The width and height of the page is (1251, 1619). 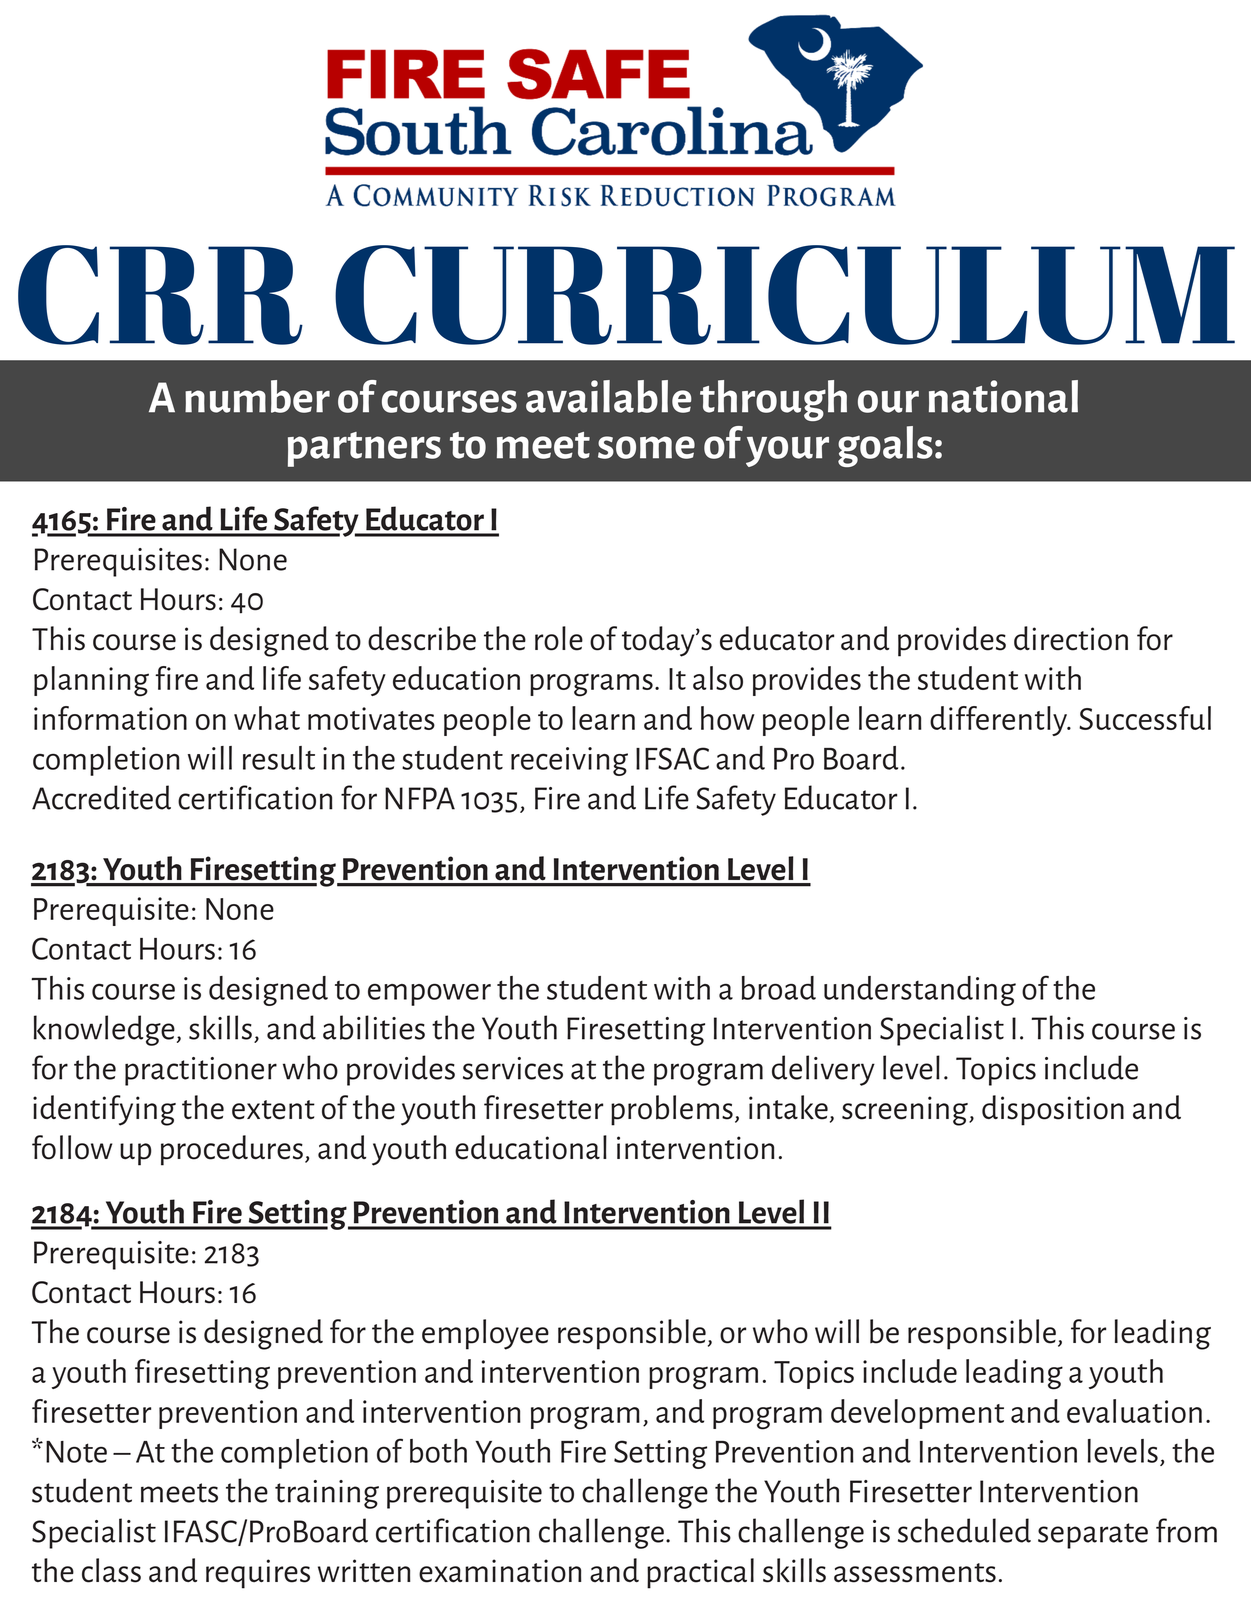 What do you see at coordinates (920, 991) in the page?
I see `understanding` at bounding box center [920, 991].
